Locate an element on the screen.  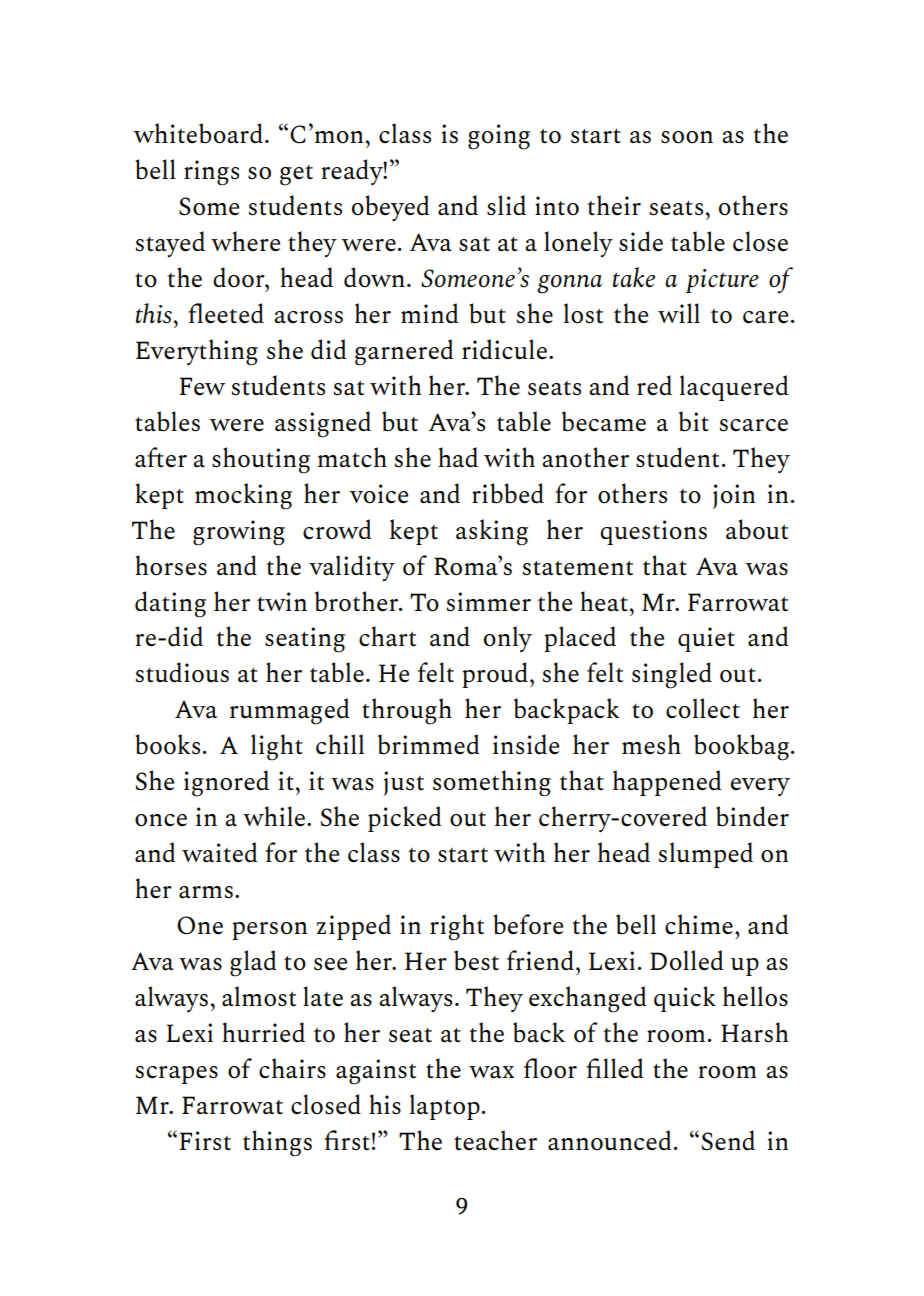
only is located at coordinates (508, 639).
